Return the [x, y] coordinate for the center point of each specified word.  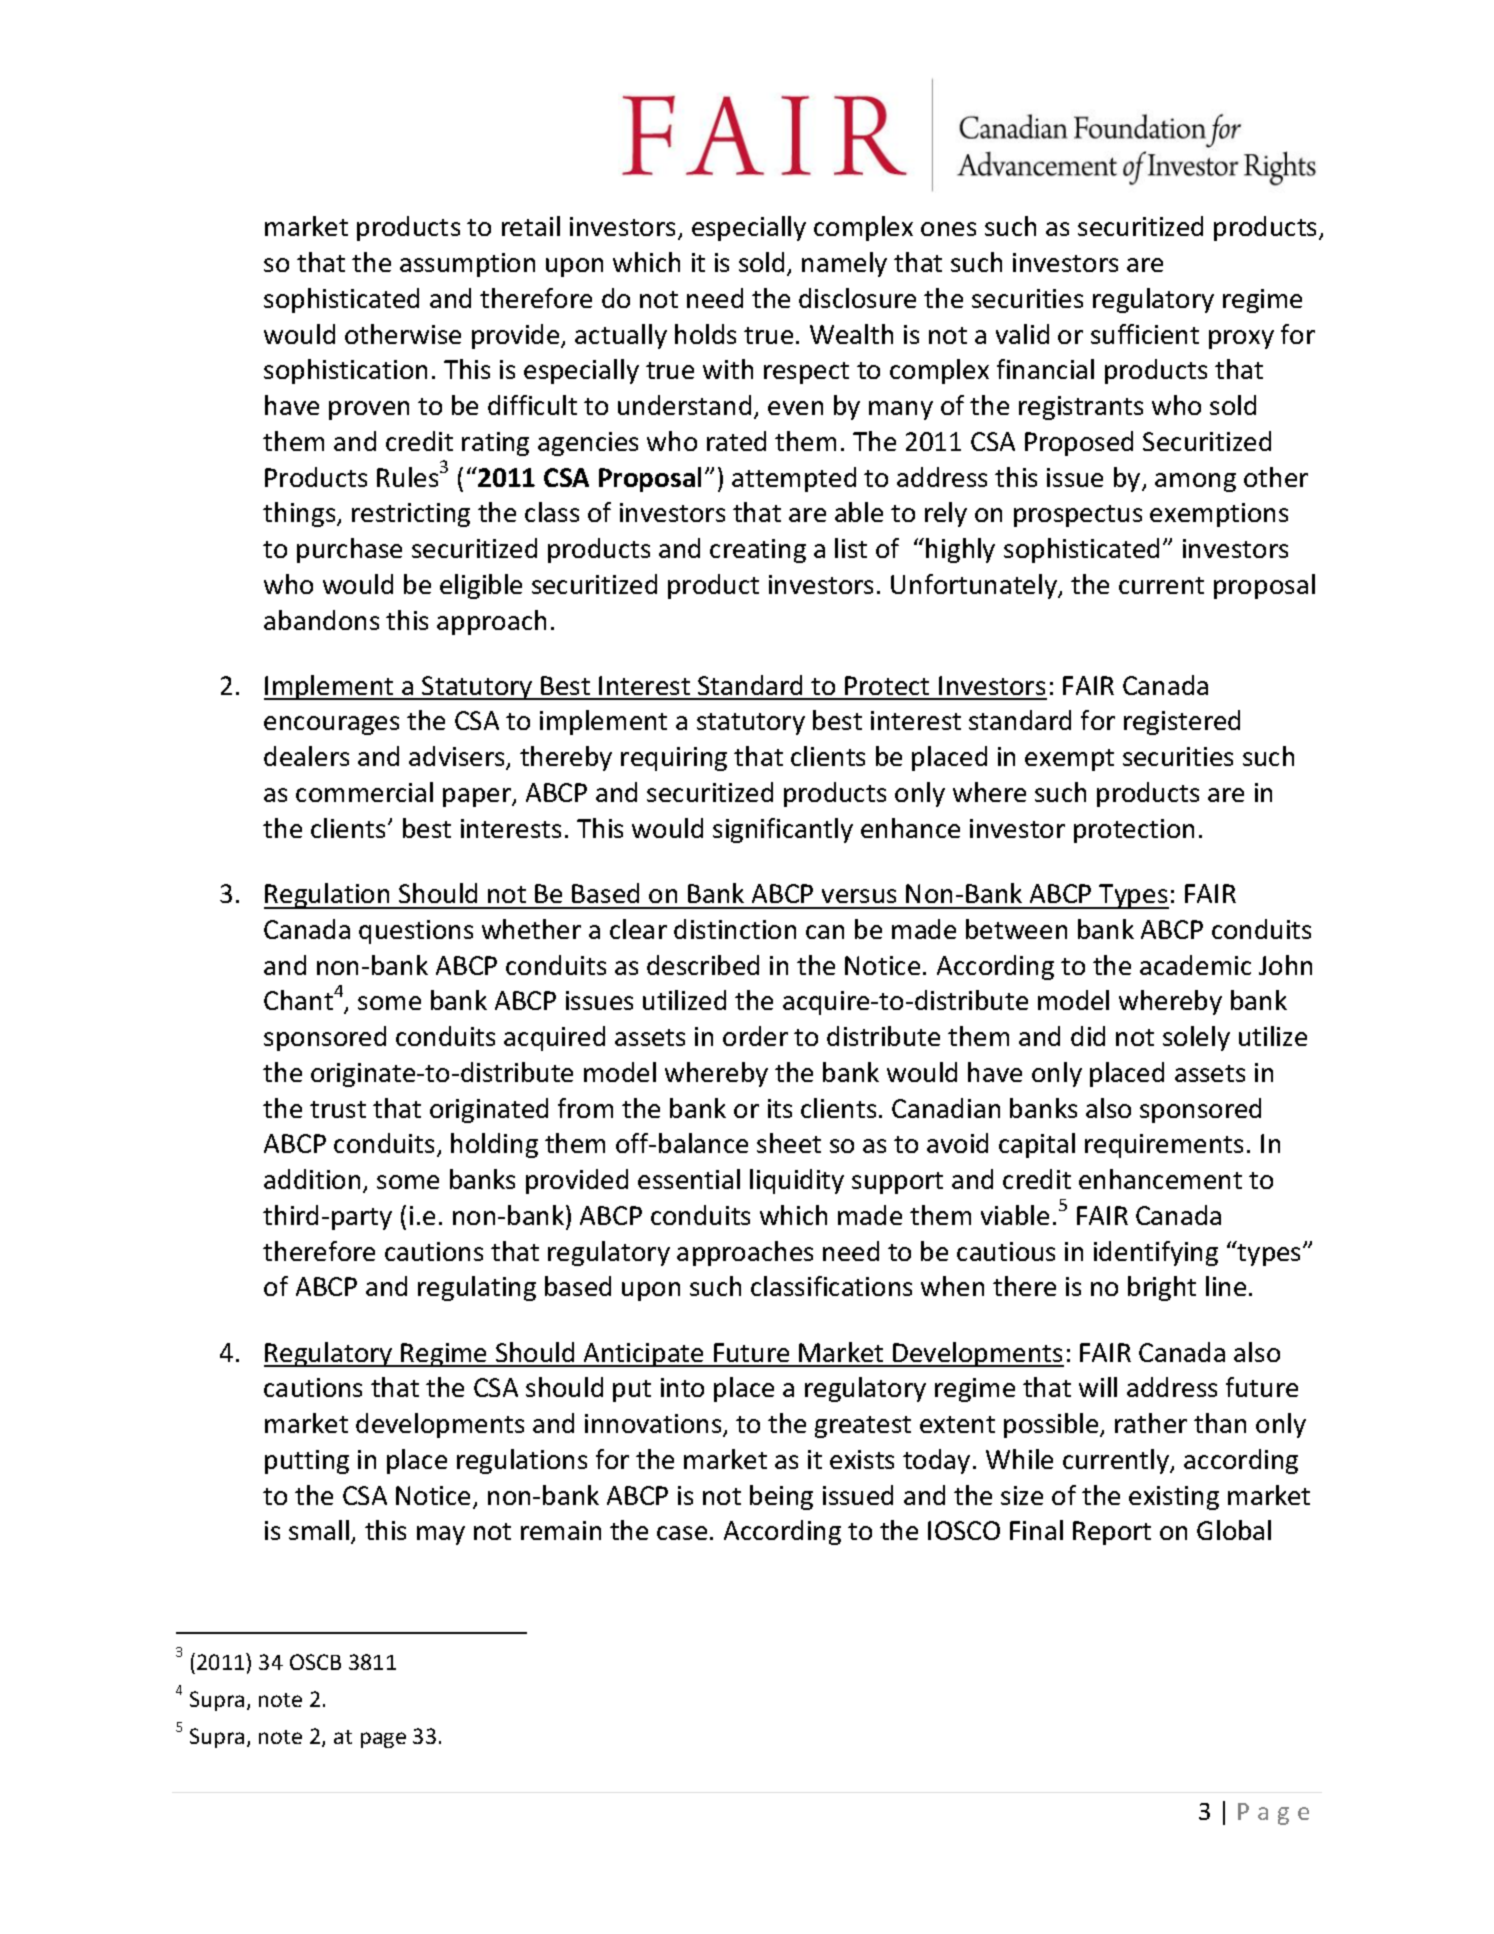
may [441, 1535]
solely [1196, 1038]
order [755, 1036]
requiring [674, 759]
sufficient [1145, 334]
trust [338, 1109]
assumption [467, 265]
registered [1182, 722]
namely [844, 264]
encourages [331, 725]
